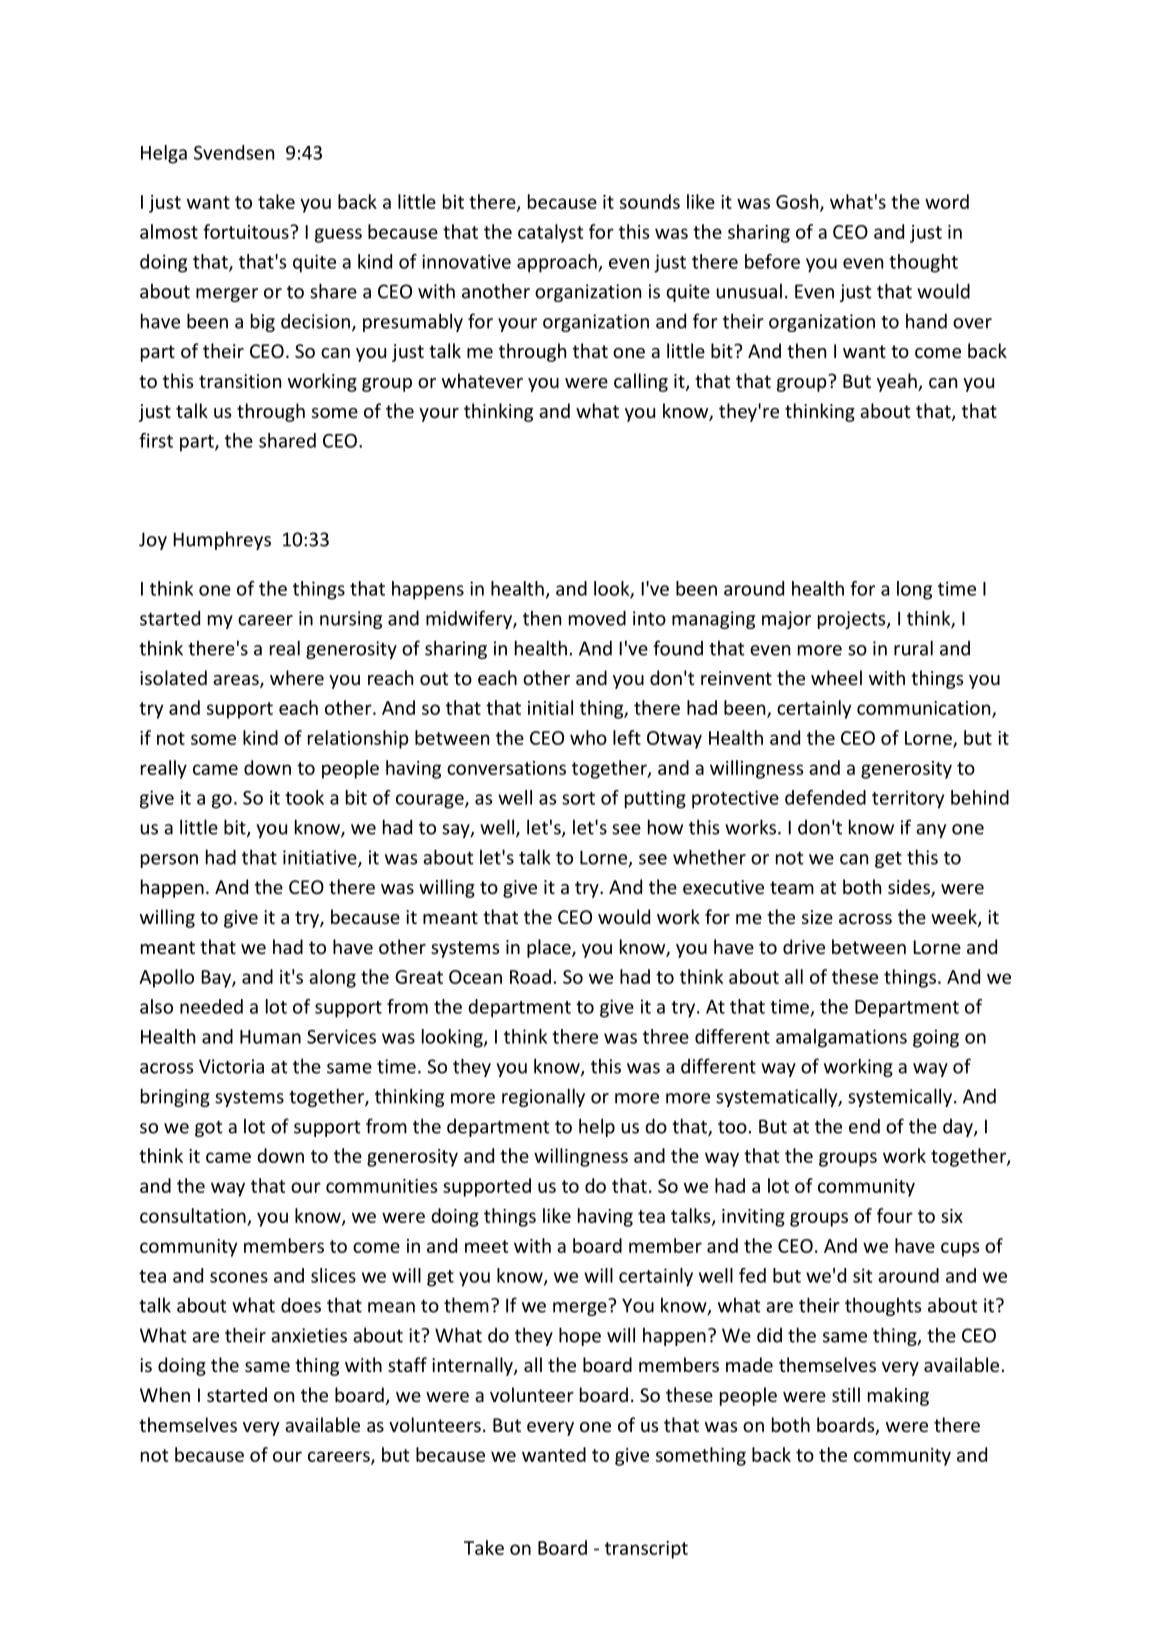 This page has width=1152, height=1629. I want to click on Victoria, so click(231, 1066).
